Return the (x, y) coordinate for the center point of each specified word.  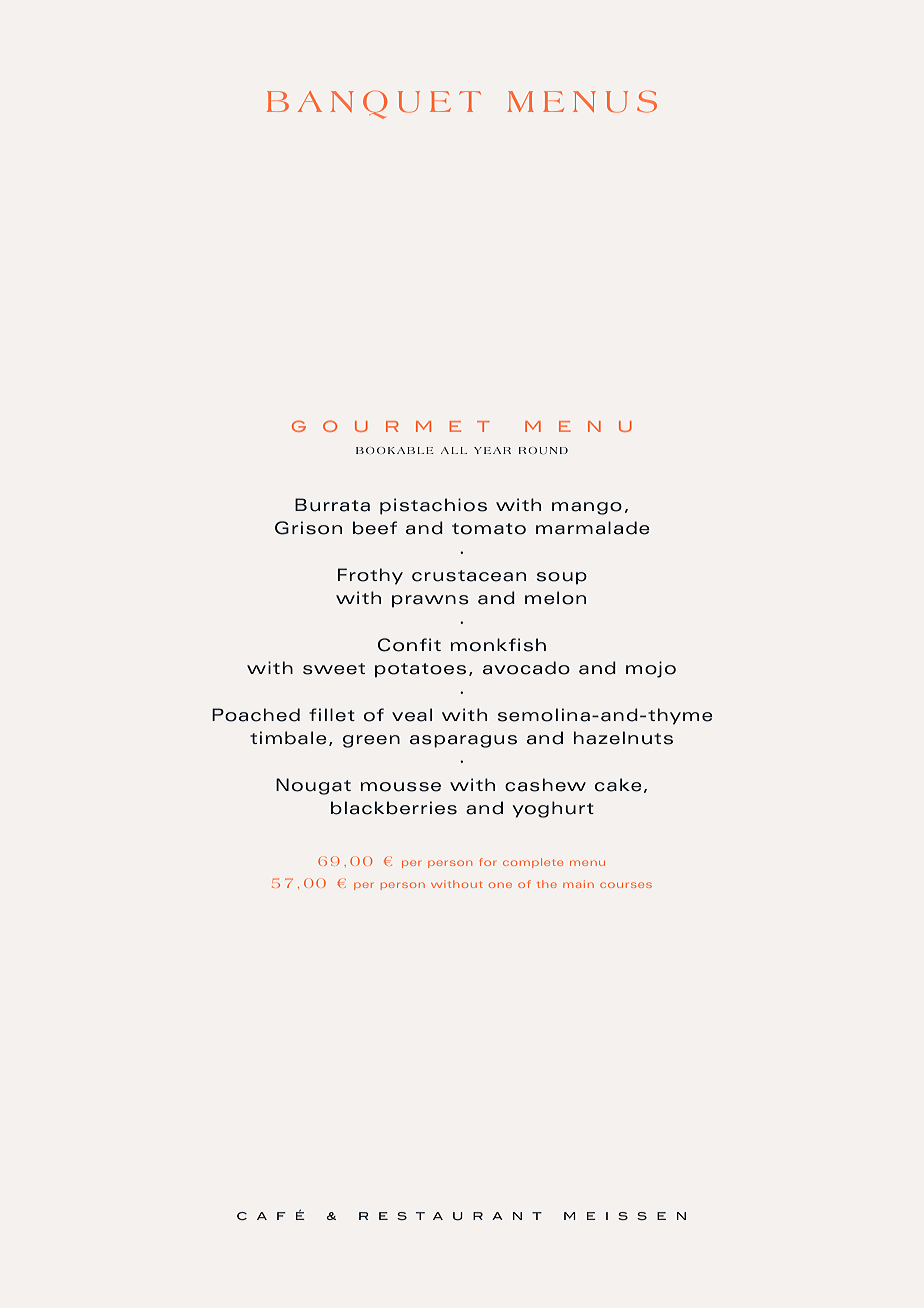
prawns (430, 601)
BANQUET (374, 104)
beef (375, 528)
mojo (651, 669)
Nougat (313, 786)
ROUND (543, 450)
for (487, 862)
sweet (334, 669)
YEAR (492, 450)
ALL (454, 450)
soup (562, 578)
